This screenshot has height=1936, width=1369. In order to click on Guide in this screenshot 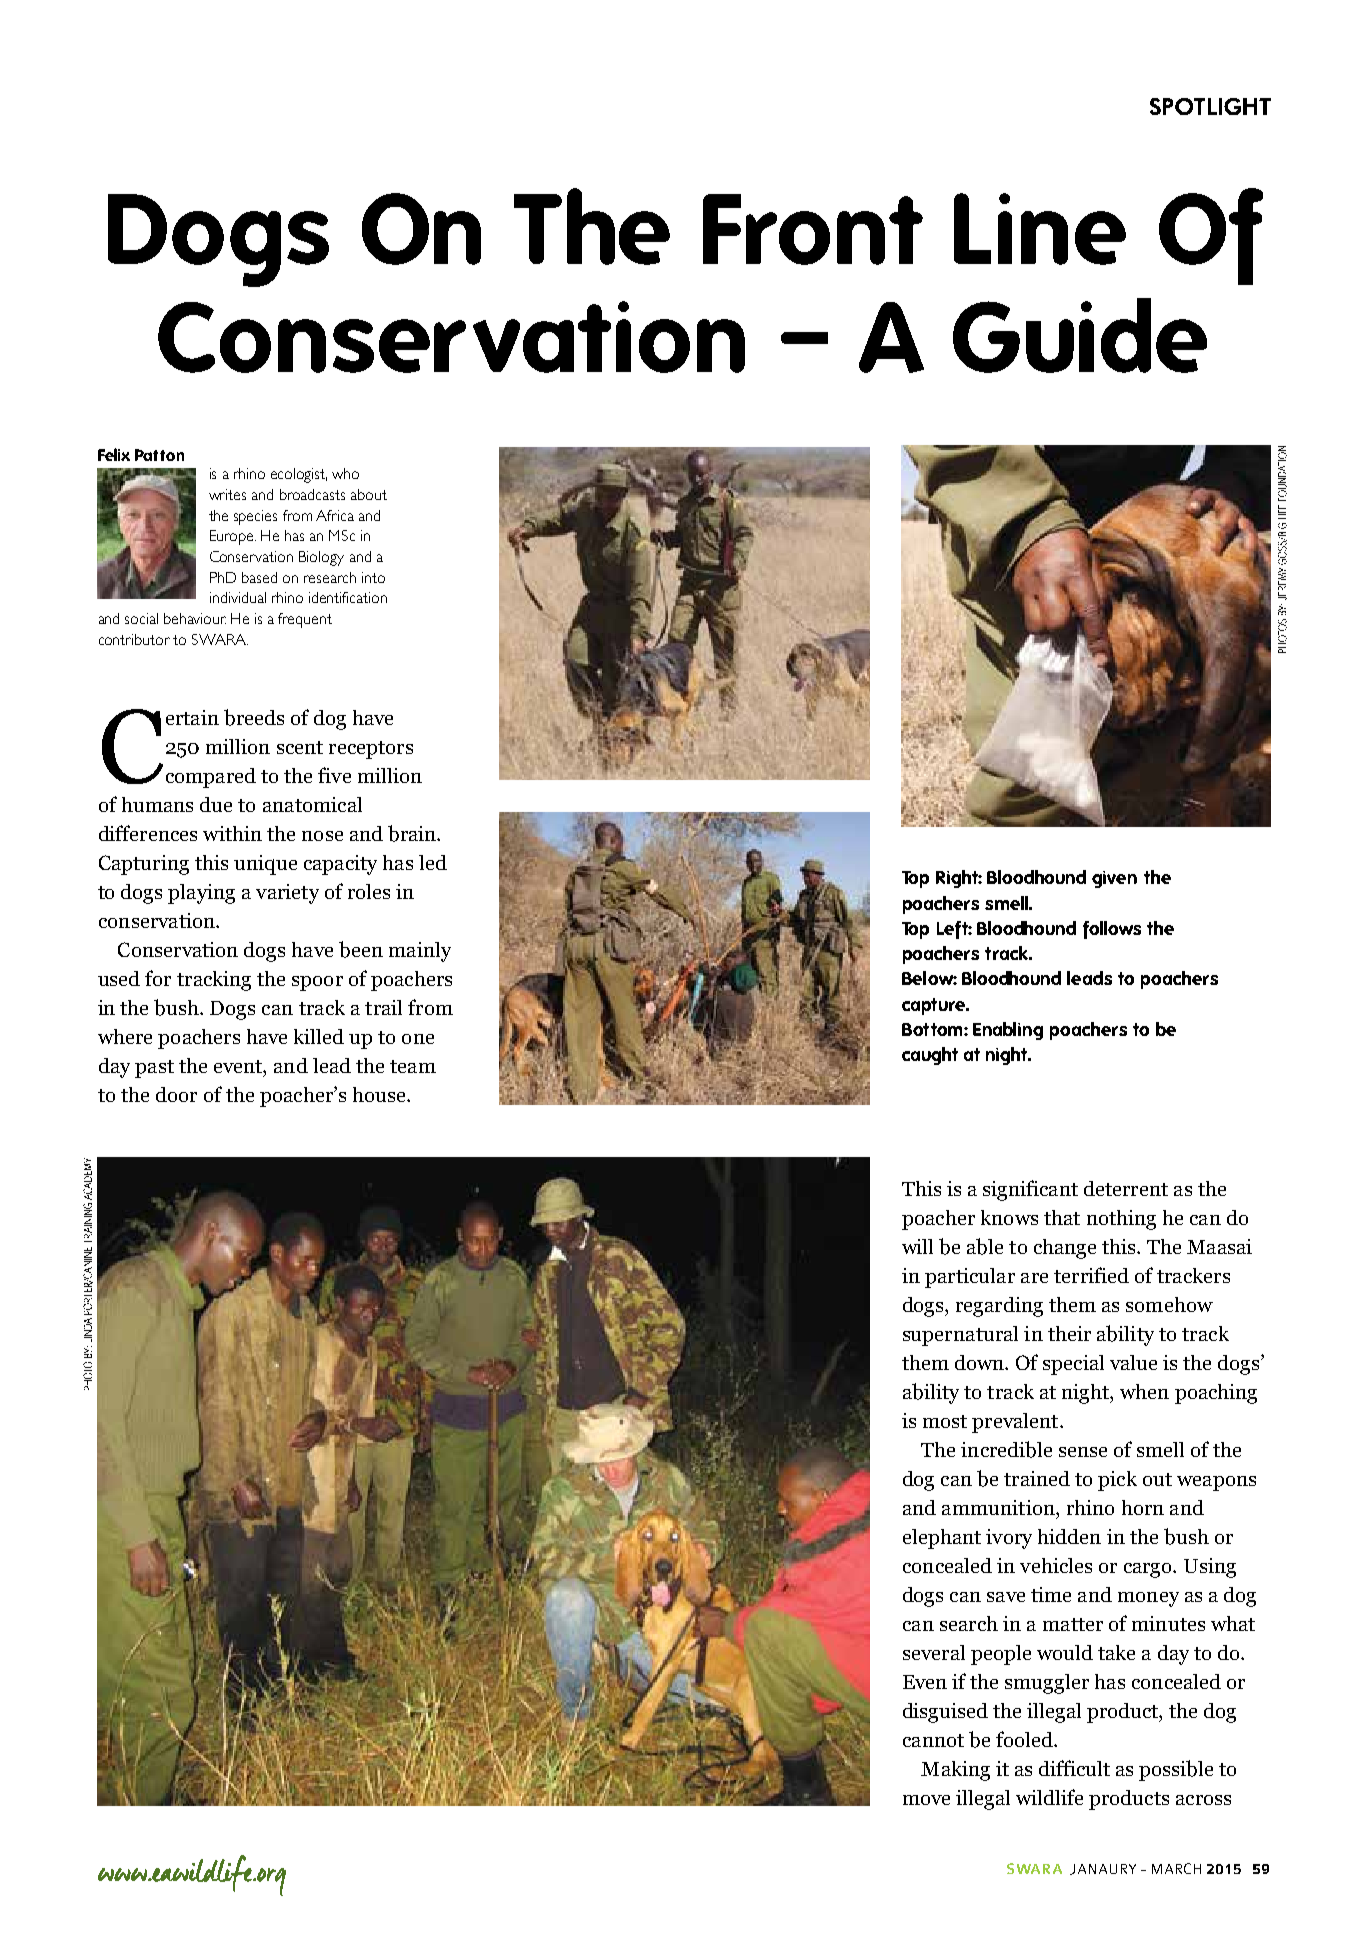, I will do `click(1080, 335)`.
